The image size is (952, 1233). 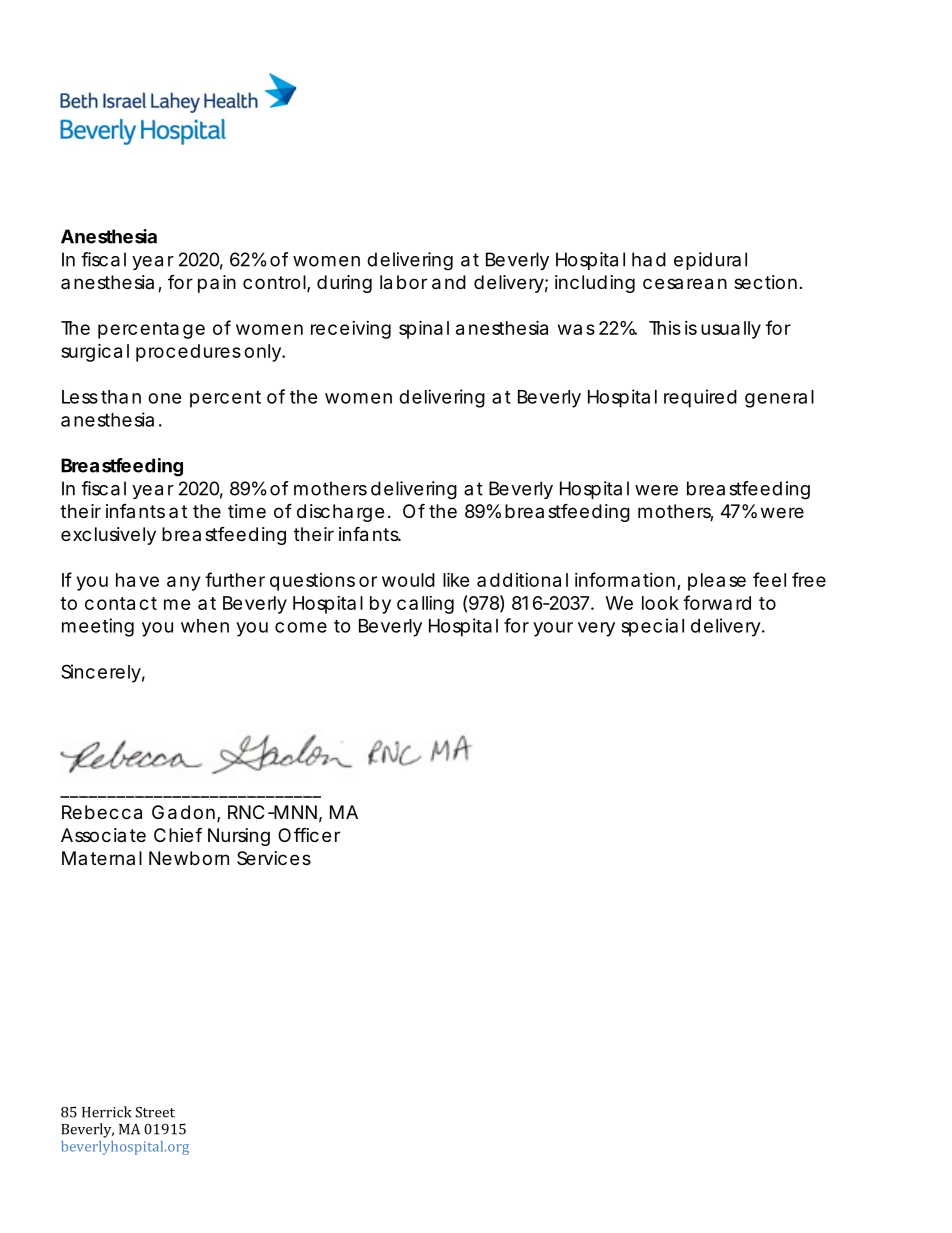 I want to click on like, so click(x=456, y=579).
